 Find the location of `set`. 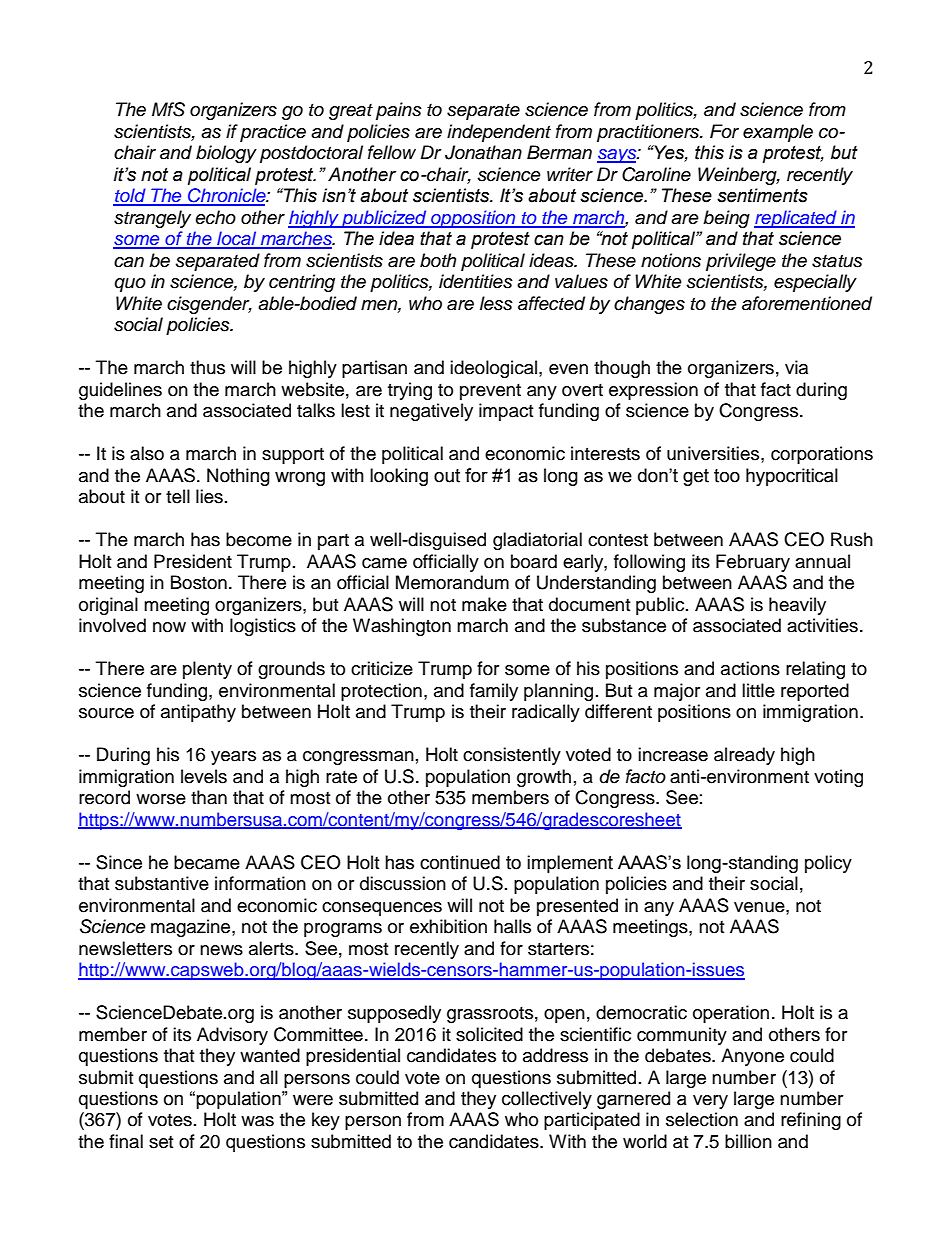

set is located at coordinates (161, 1142).
